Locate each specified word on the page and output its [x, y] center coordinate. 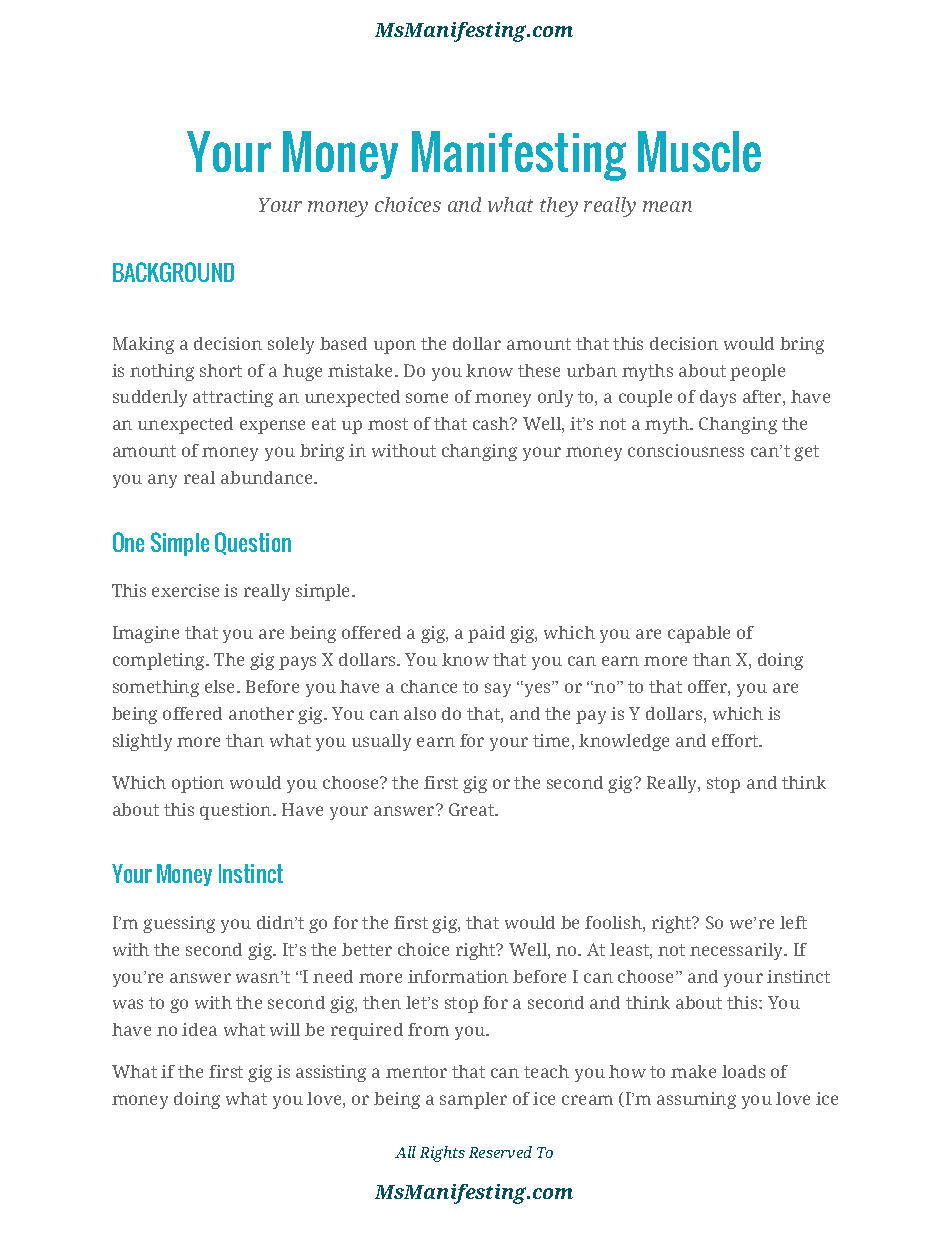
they [559, 207]
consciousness [686, 450]
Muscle [699, 151]
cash [492, 423]
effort [736, 740]
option [198, 784]
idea [199, 1029]
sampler [473, 1100]
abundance [268, 477]
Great [472, 809]
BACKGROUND [173, 272]
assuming [696, 1100]
